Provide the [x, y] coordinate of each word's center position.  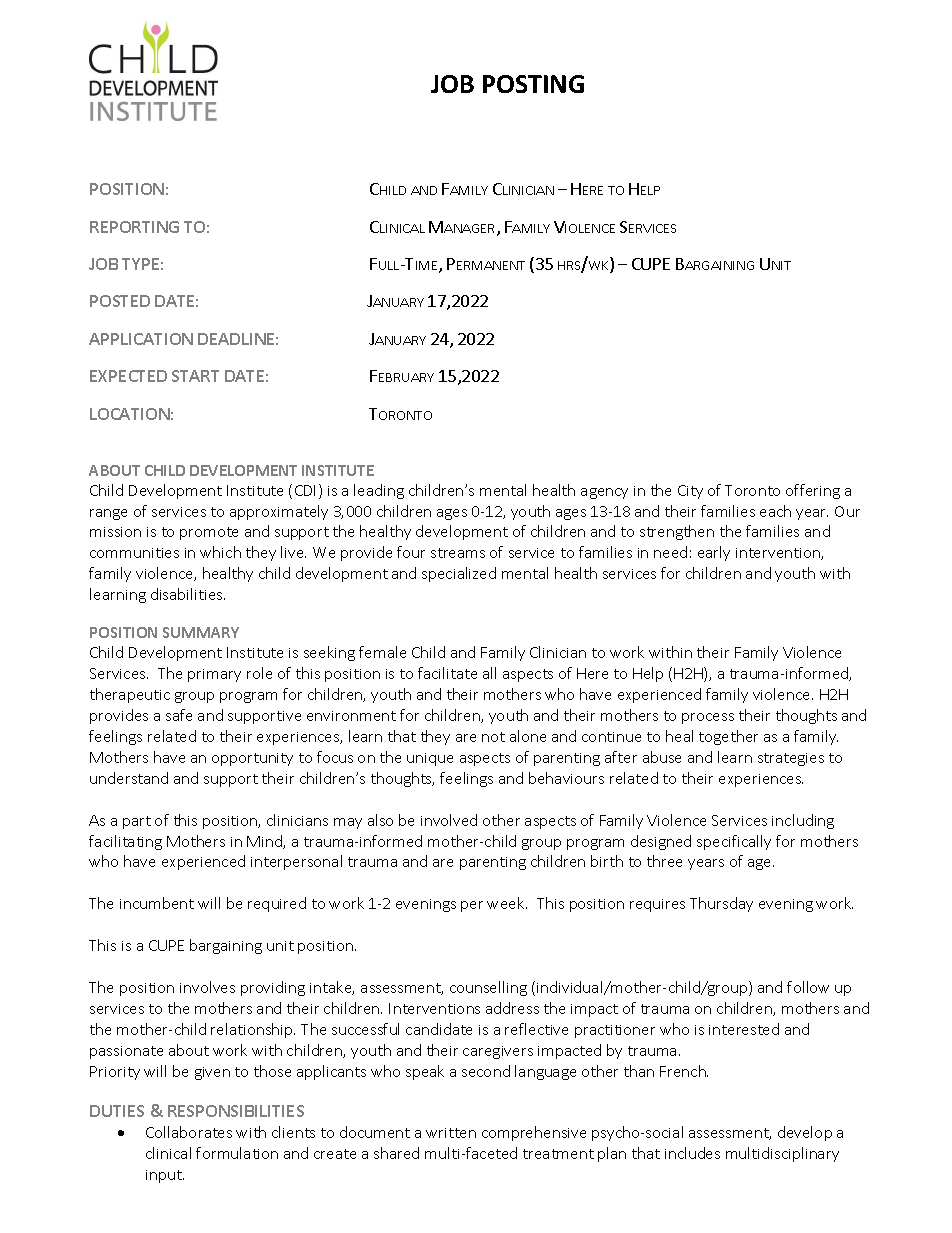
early [714, 553]
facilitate [447, 673]
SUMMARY [201, 632]
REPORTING [134, 227]
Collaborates [189, 1132]
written [451, 1133]
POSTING [533, 84]
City [690, 492]
